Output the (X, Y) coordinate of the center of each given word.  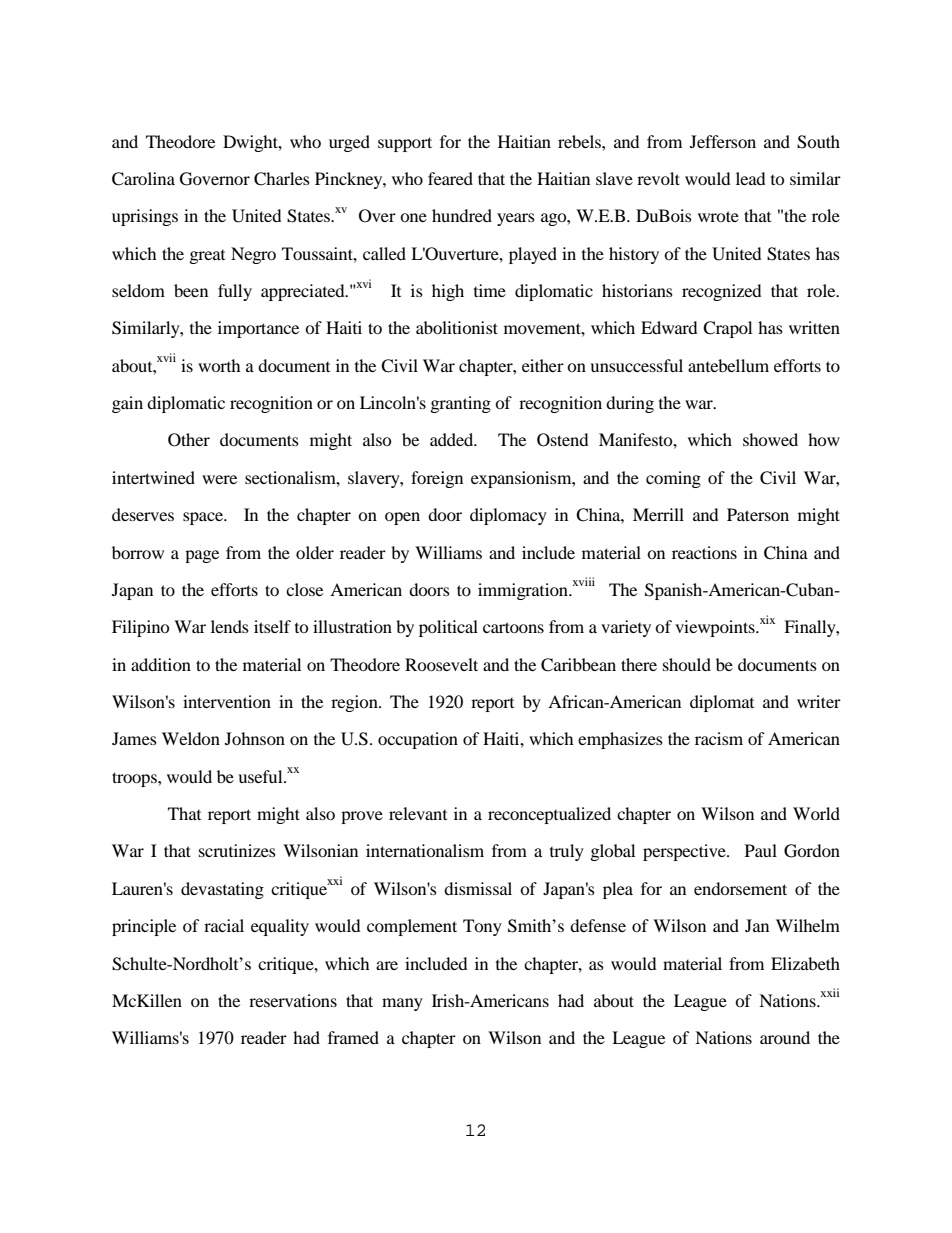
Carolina (143, 179)
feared (450, 178)
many (402, 1004)
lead (750, 178)
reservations (293, 1000)
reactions (704, 552)
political (448, 628)
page (202, 556)
